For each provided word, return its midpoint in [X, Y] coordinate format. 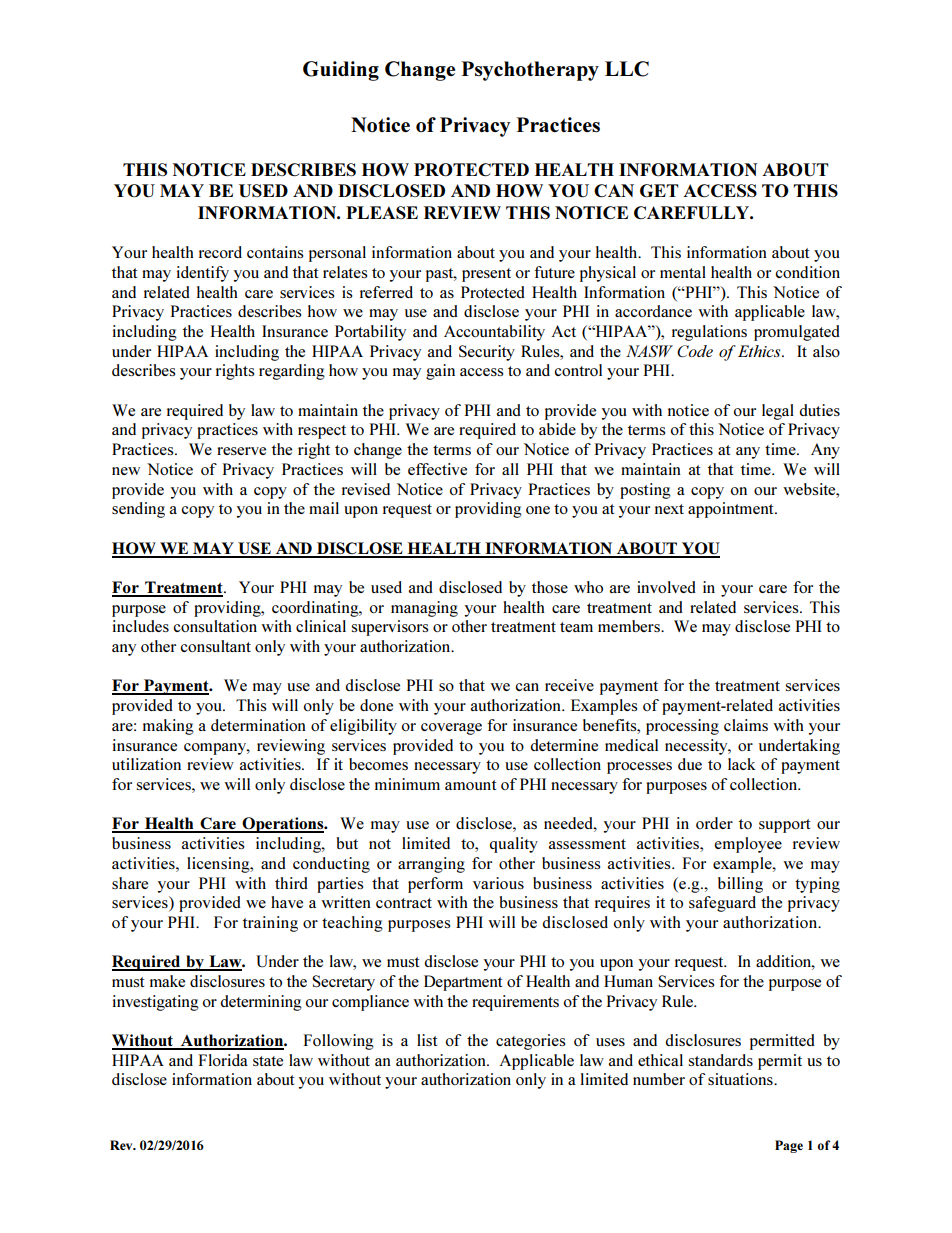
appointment [732, 510]
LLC [627, 69]
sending [138, 510]
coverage [451, 729]
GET [659, 190]
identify [203, 274]
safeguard [722, 904]
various [498, 883]
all [510, 469]
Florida [223, 1060]
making [168, 727]
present [486, 275]
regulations [709, 333]
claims [746, 725]
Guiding [341, 71]
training [270, 924]
